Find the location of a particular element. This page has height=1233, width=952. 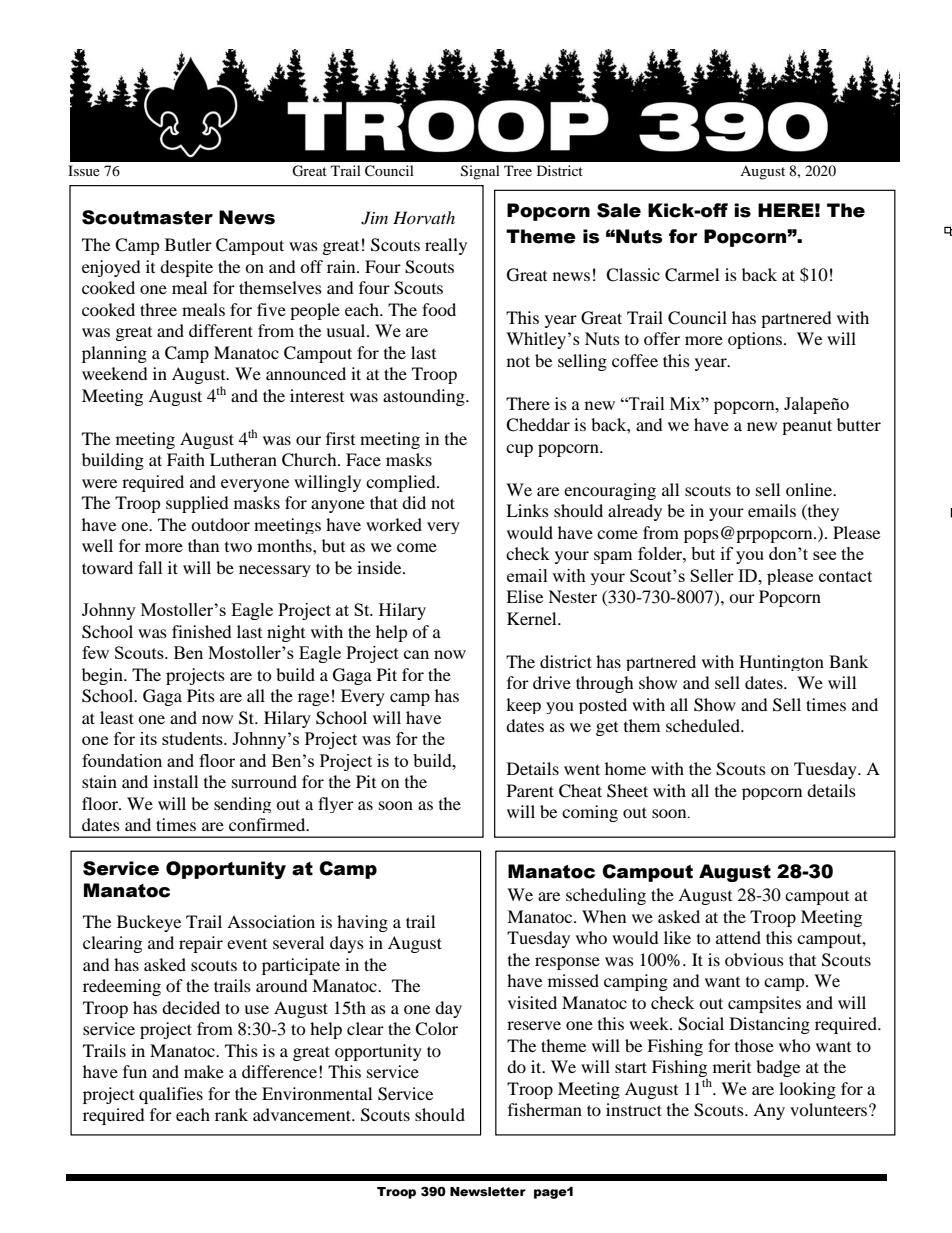

Carmel is located at coordinates (692, 275).
